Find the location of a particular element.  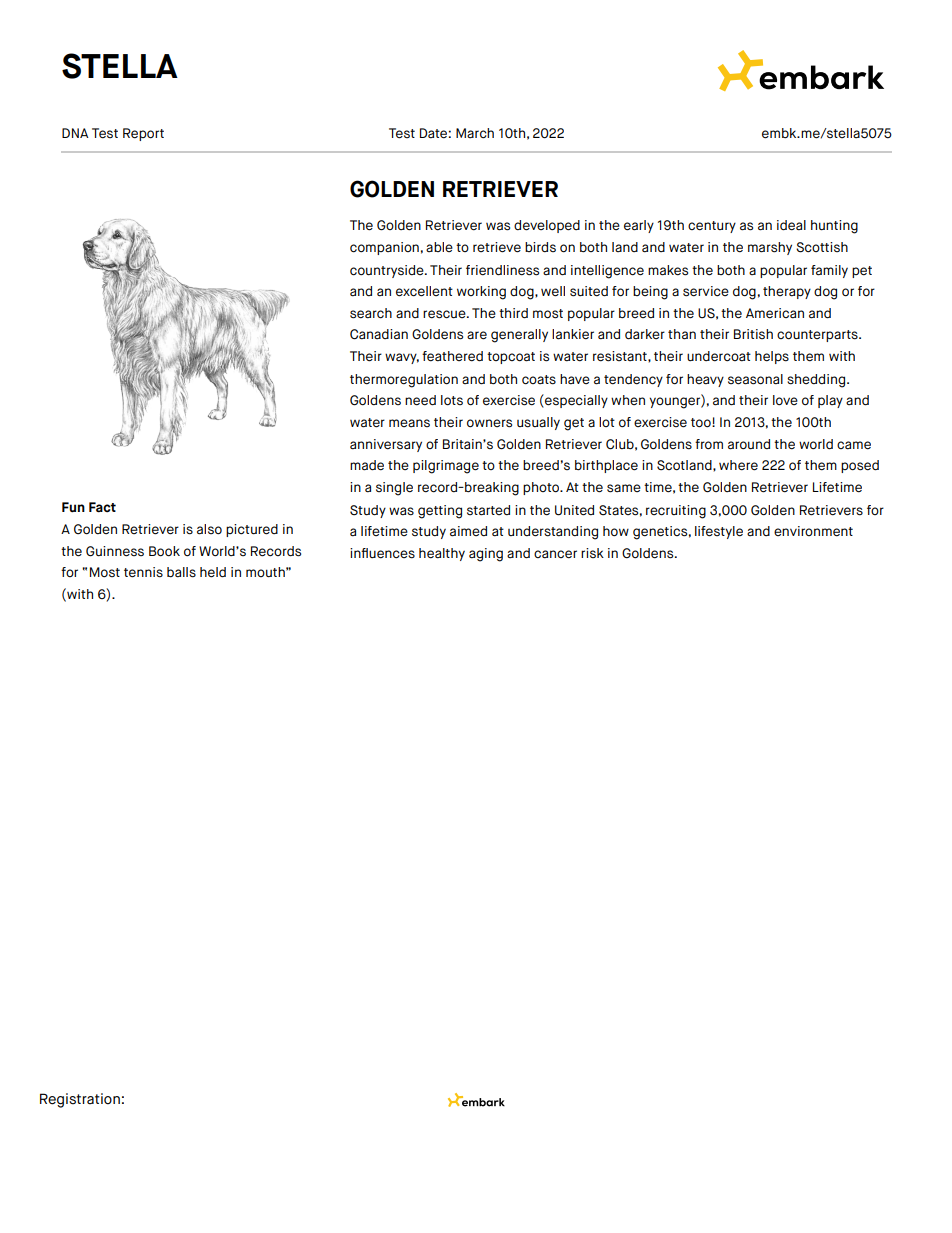

Fact is located at coordinates (102, 507).
